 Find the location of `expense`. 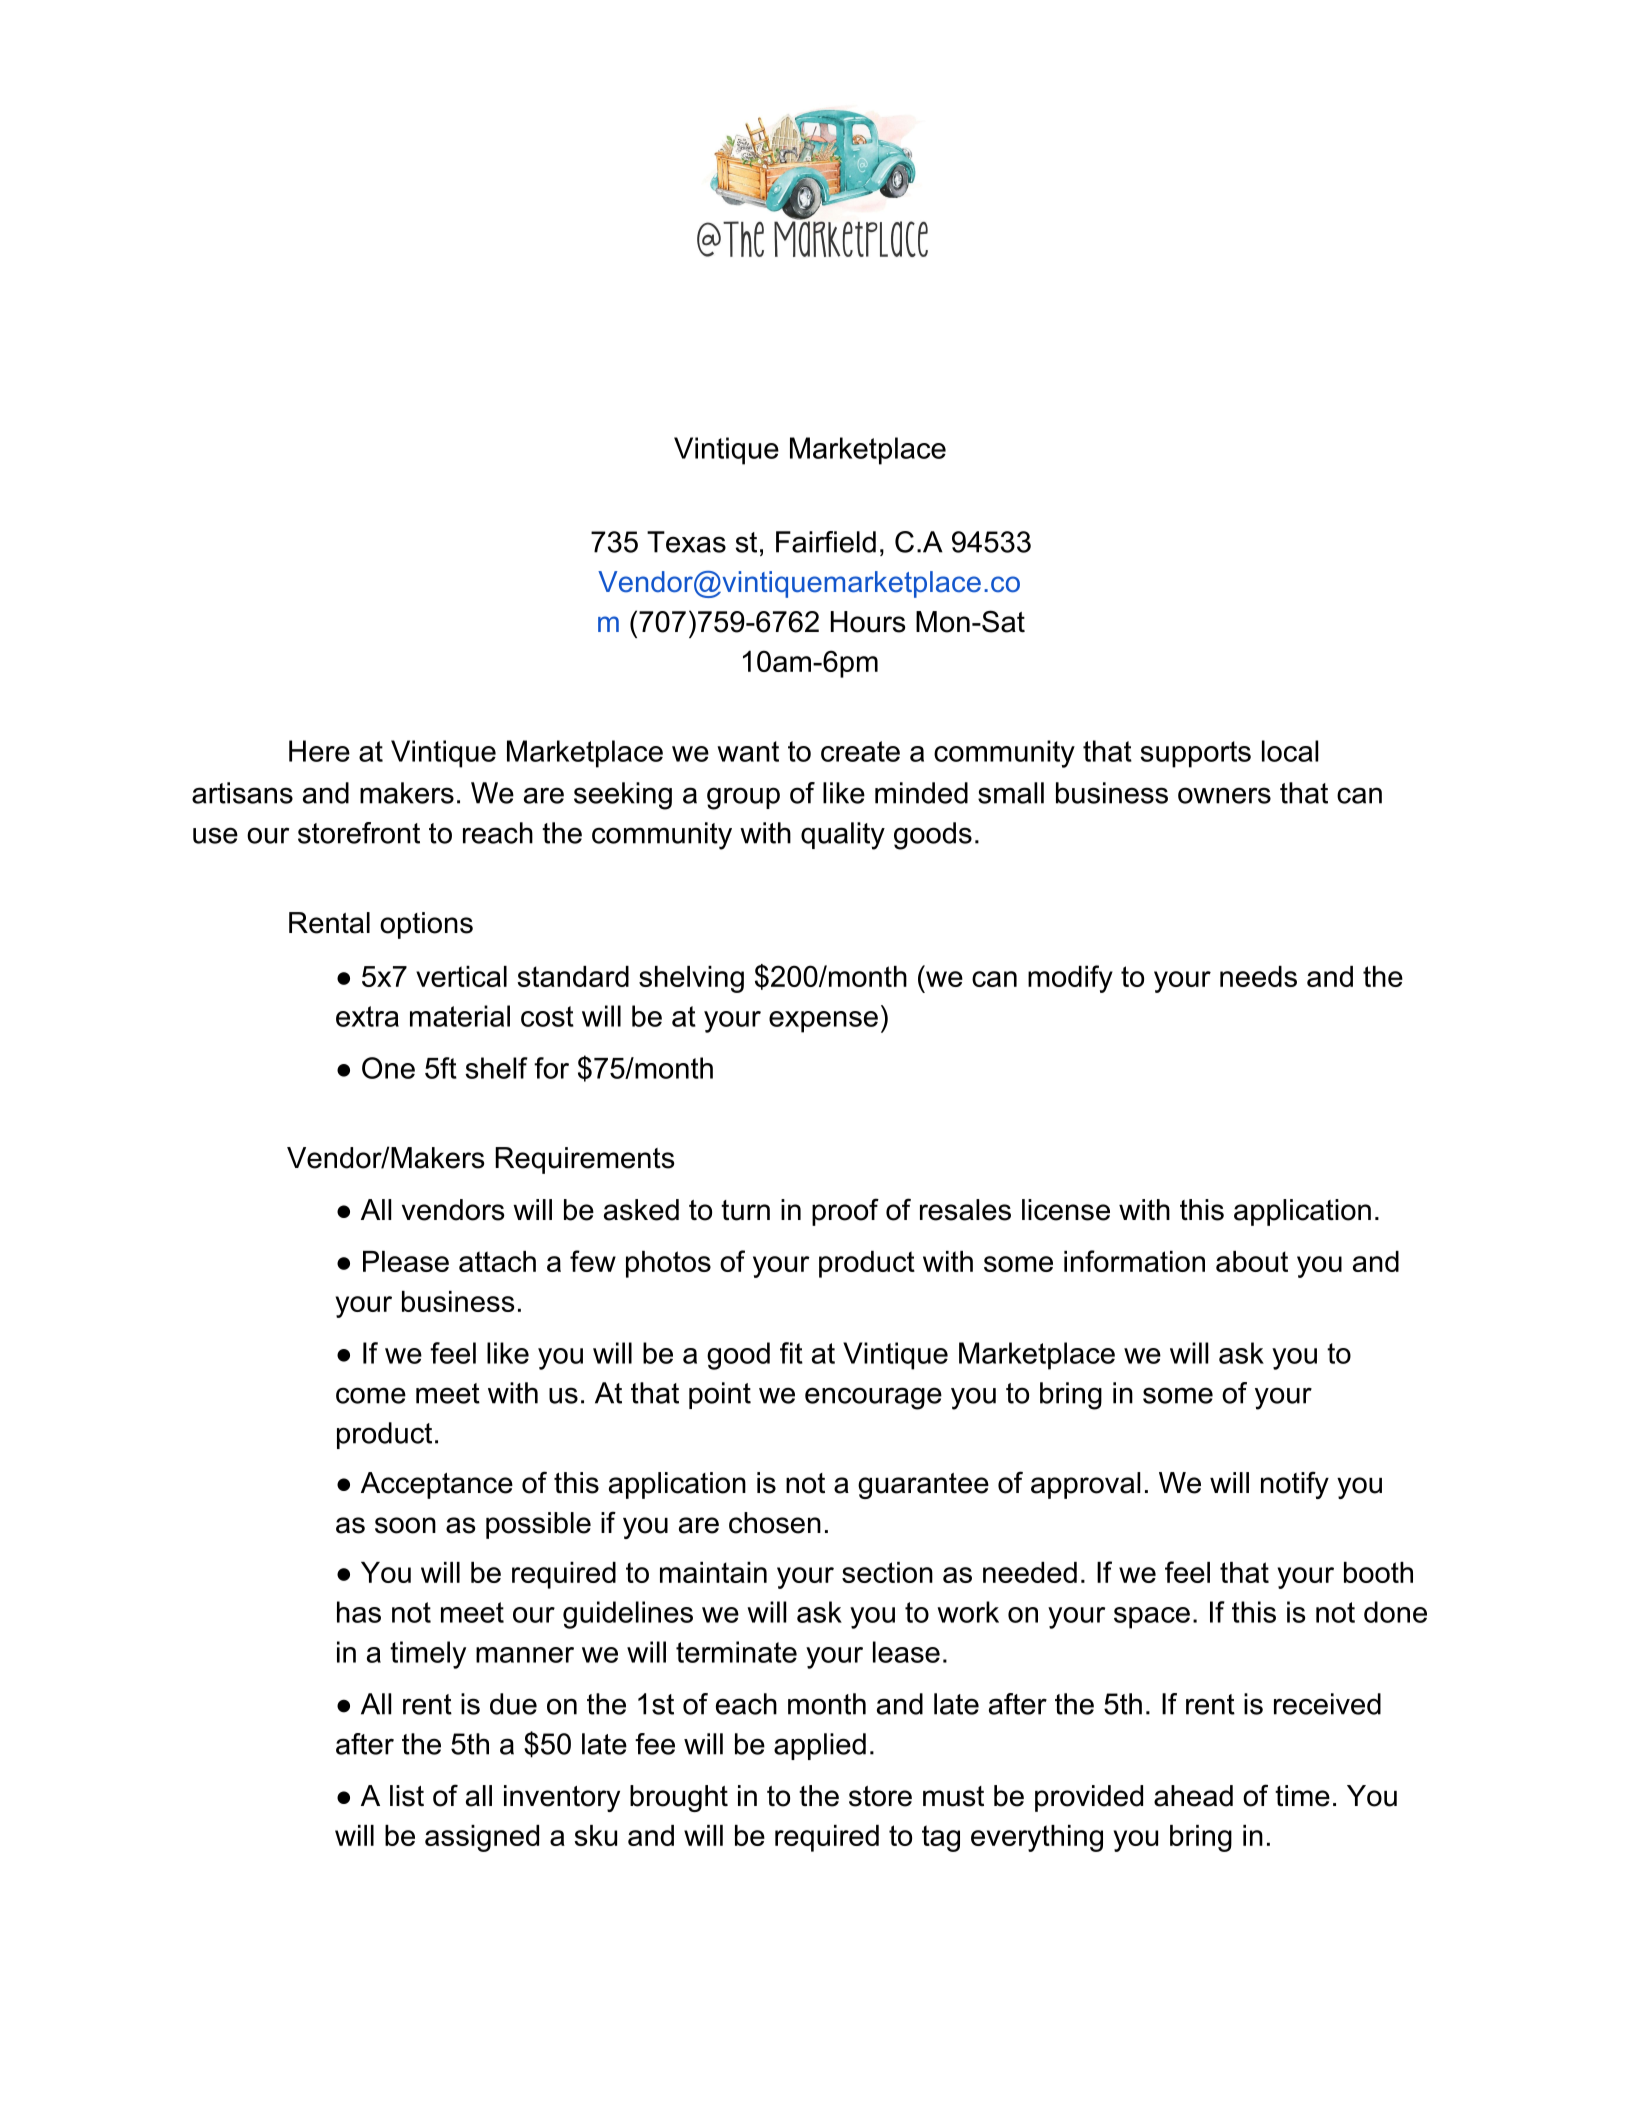

expense is located at coordinates (823, 1022).
